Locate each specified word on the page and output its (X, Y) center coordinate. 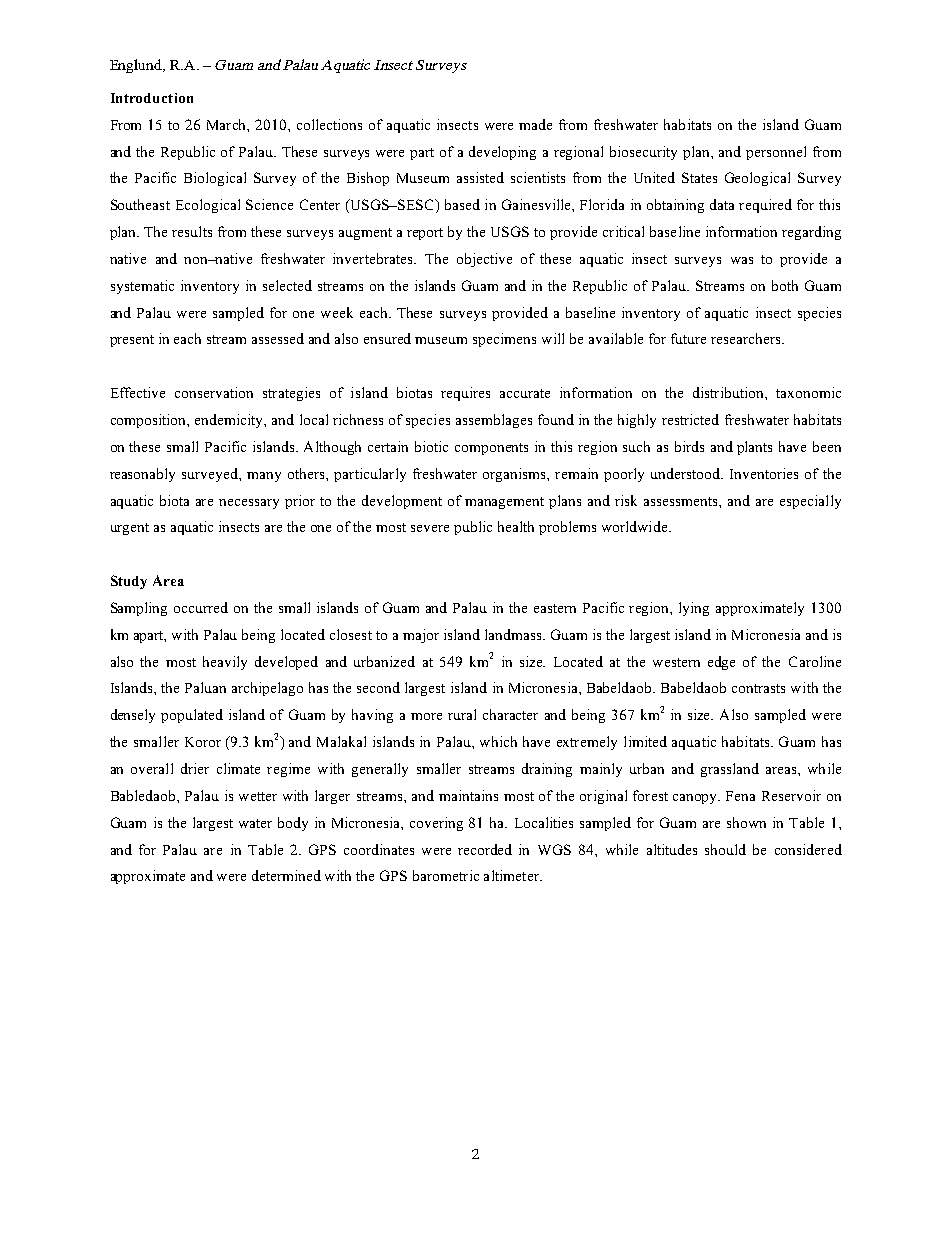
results (192, 231)
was (742, 260)
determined (286, 875)
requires (465, 394)
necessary (249, 504)
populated (192, 716)
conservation (214, 392)
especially (810, 502)
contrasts (758, 688)
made (535, 124)
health (516, 526)
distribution (729, 392)
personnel (776, 153)
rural (462, 714)
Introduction (152, 98)
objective (484, 260)
